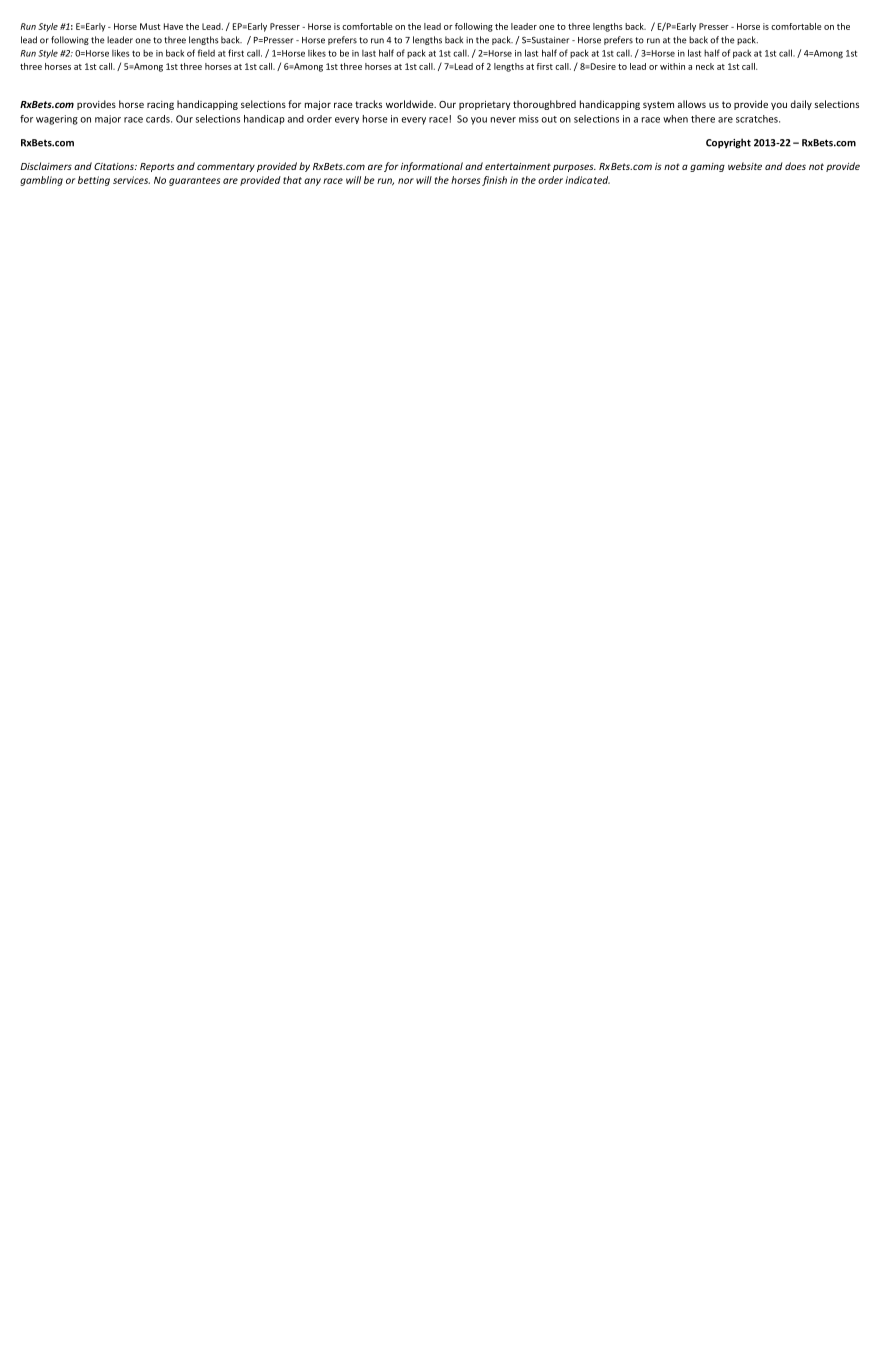  I want to click on gaming, so click(707, 167).
